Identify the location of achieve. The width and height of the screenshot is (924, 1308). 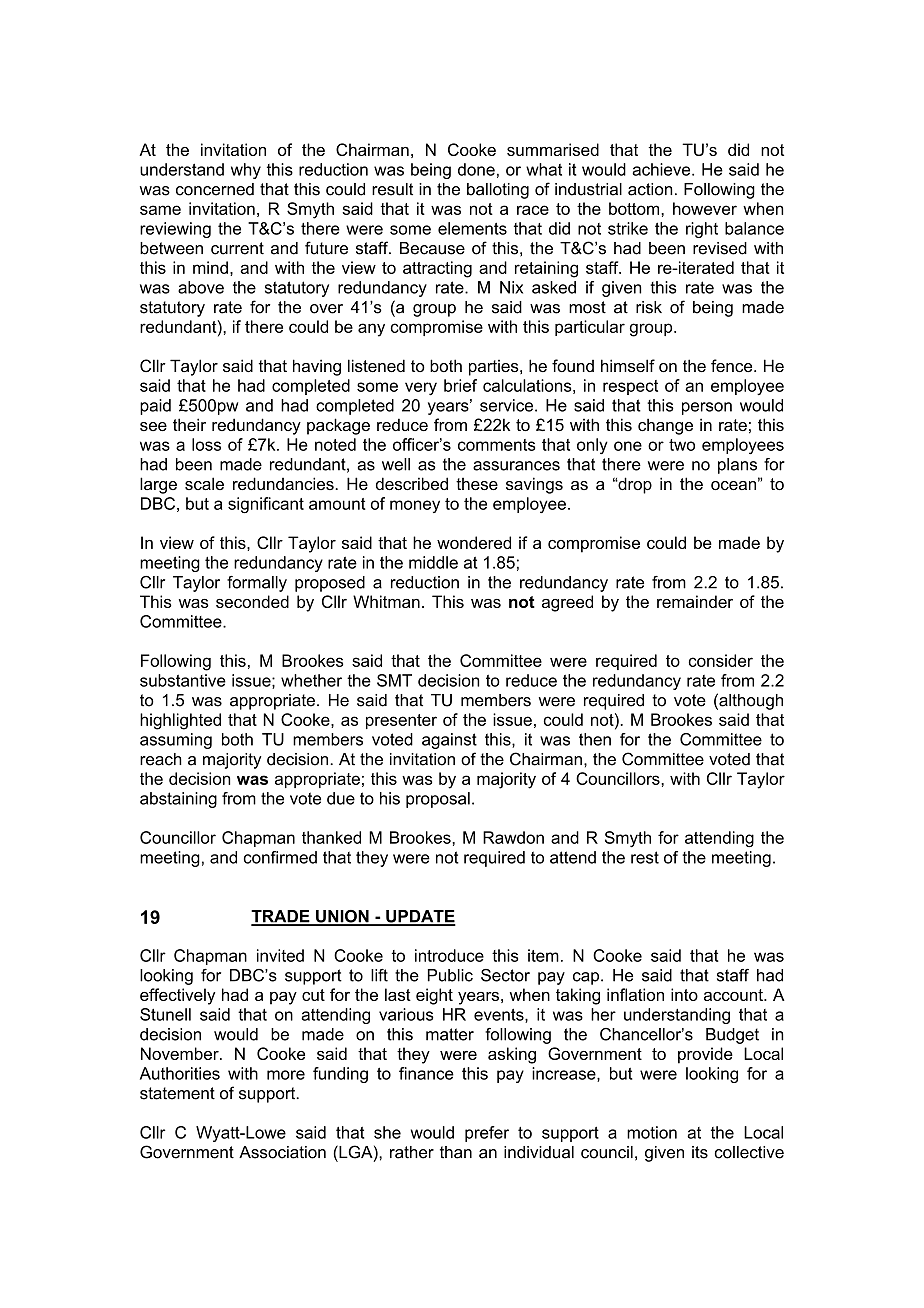
(662, 169).
